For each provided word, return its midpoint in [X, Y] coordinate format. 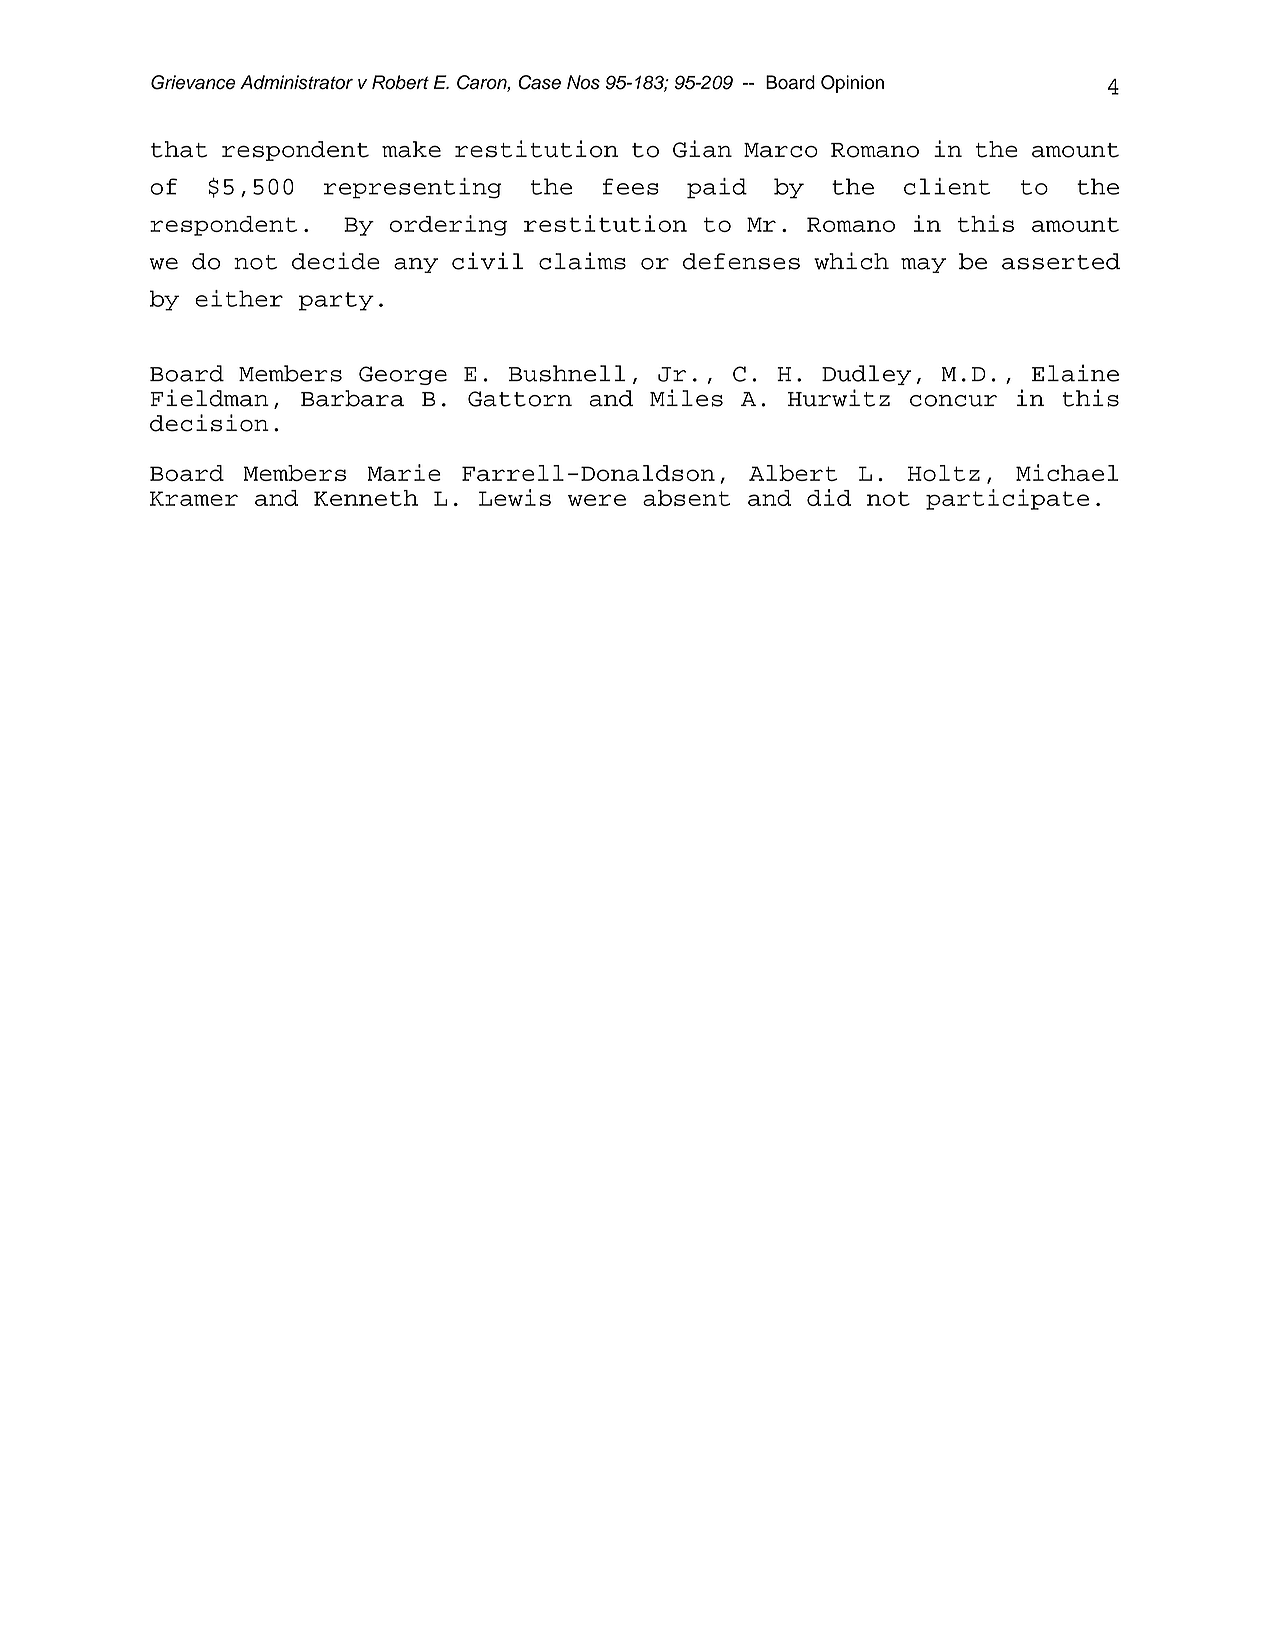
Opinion [852, 84]
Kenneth [366, 498]
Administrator [296, 82]
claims [582, 261]
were [597, 500]
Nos [583, 82]
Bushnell [567, 373]
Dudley [867, 375]
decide [336, 261]
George [403, 375]
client [947, 186]
